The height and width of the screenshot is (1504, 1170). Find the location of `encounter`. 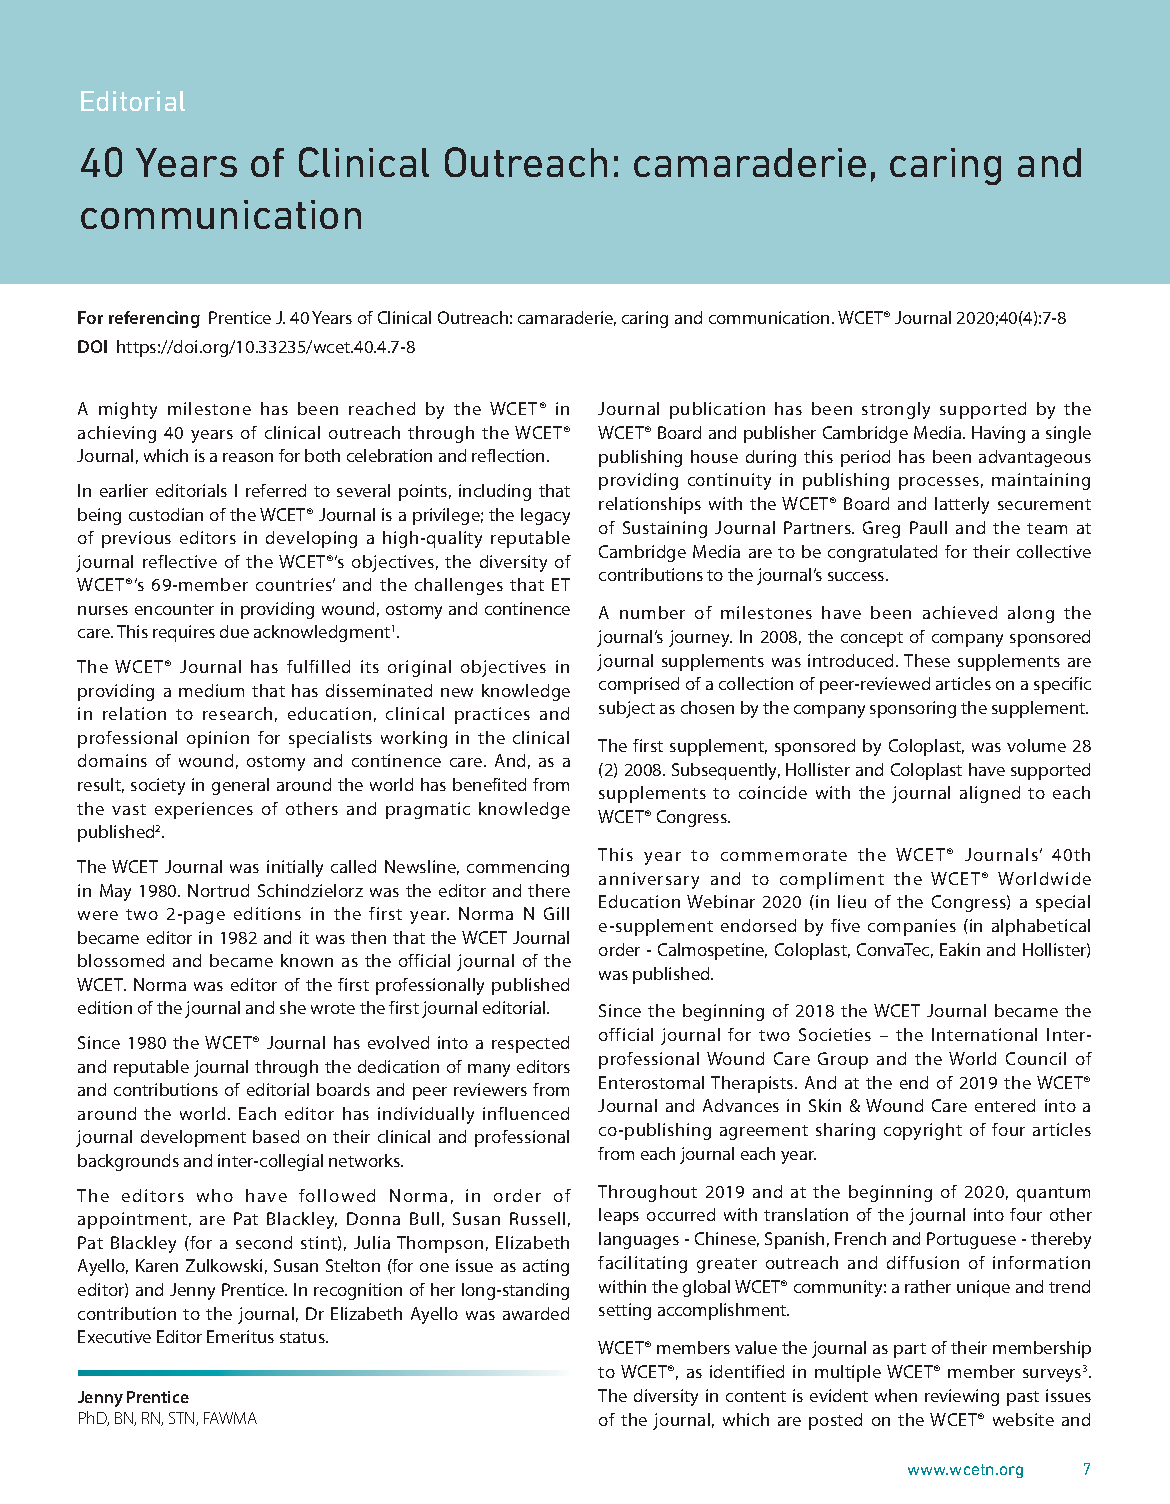

encounter is located at coordinates (174, 609).
